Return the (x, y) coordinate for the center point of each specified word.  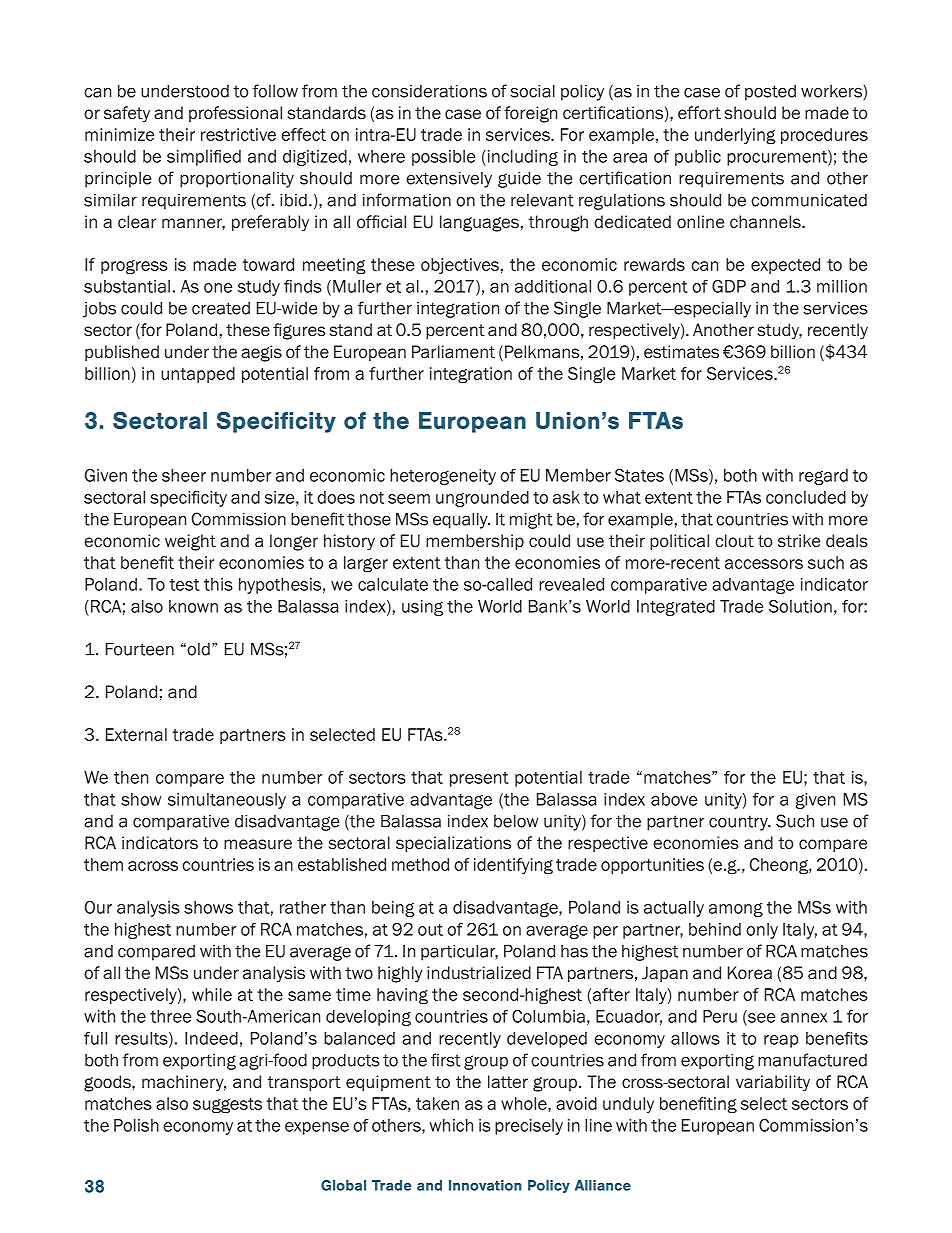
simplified (204, 158)
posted (770, 93)
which (451, 1125)
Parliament (453, 352)
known (193, 606)
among (736, 910)
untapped (198, 375)
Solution (800, 606)
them (103, 864)
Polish (136, 1125)
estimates (681, 352)
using (422, 608)
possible (443, 158)
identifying (513, 866)
